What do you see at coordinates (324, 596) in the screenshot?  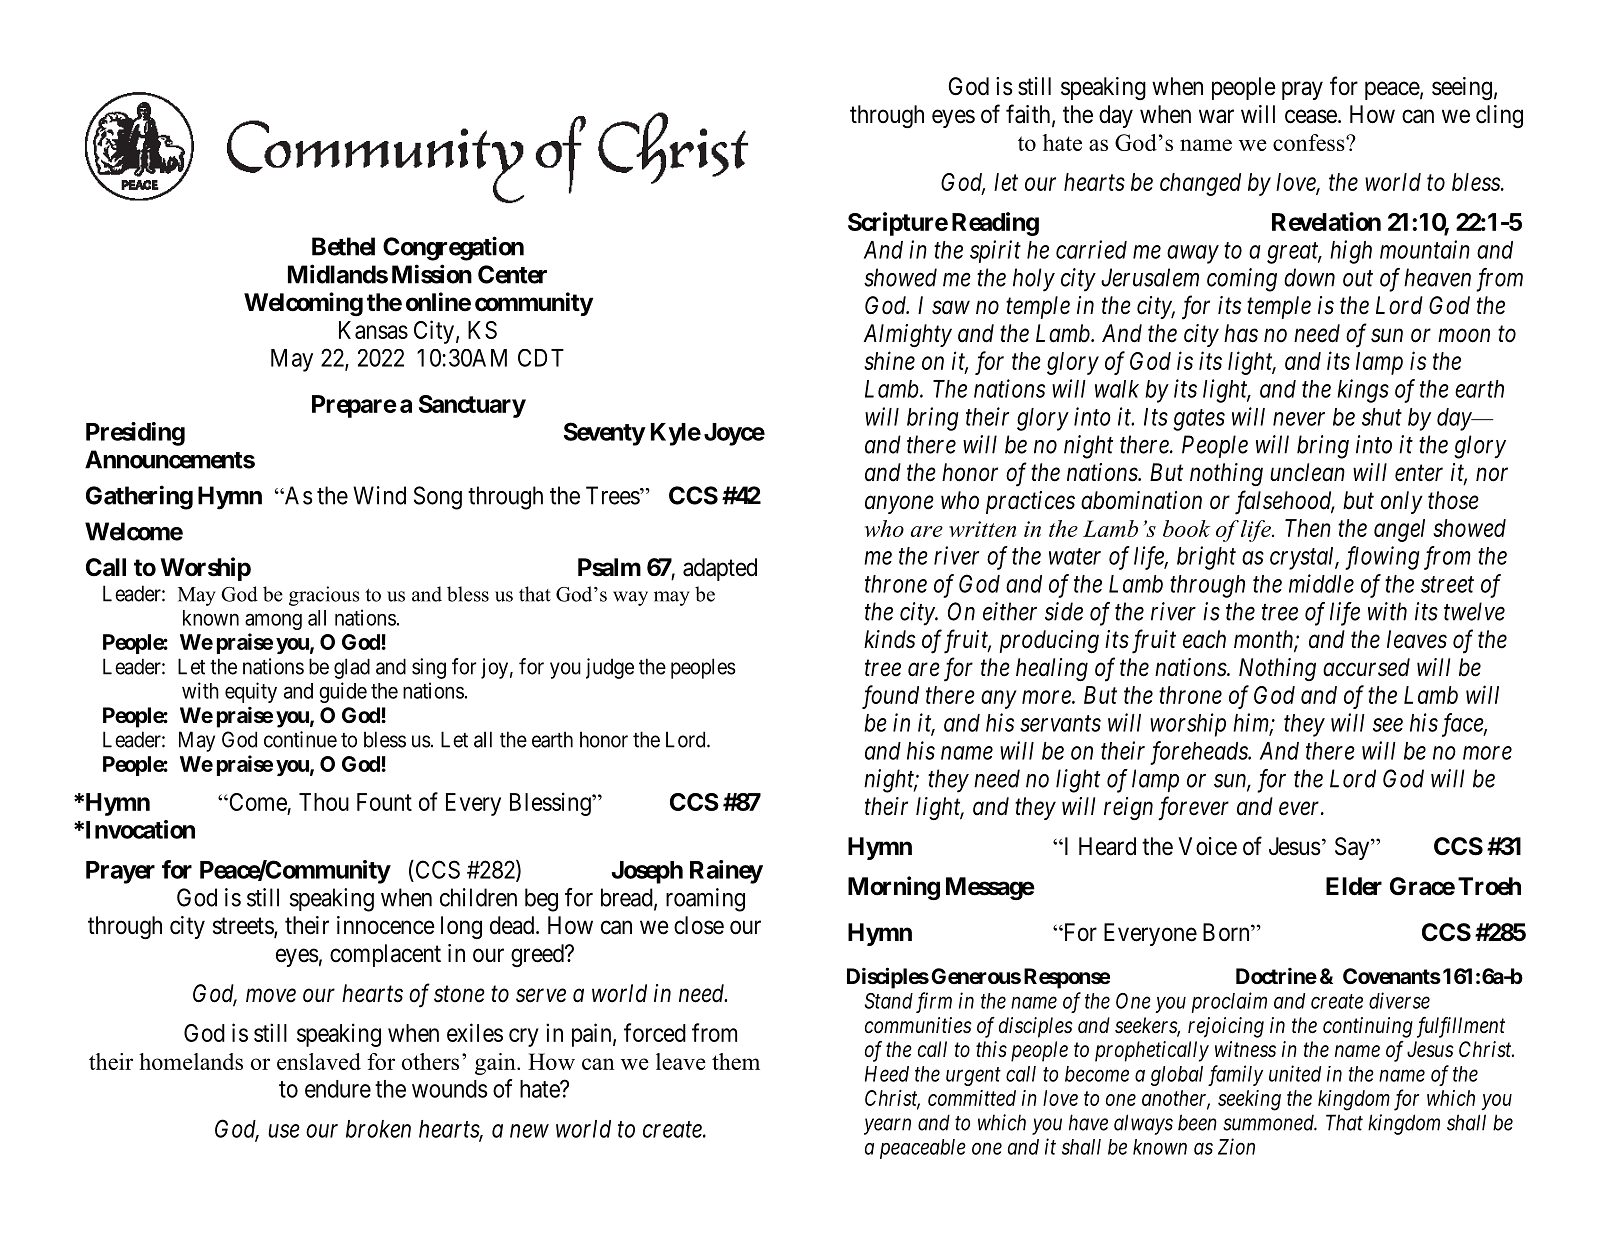 I see `gracious` at bounding box center [324, 596].
